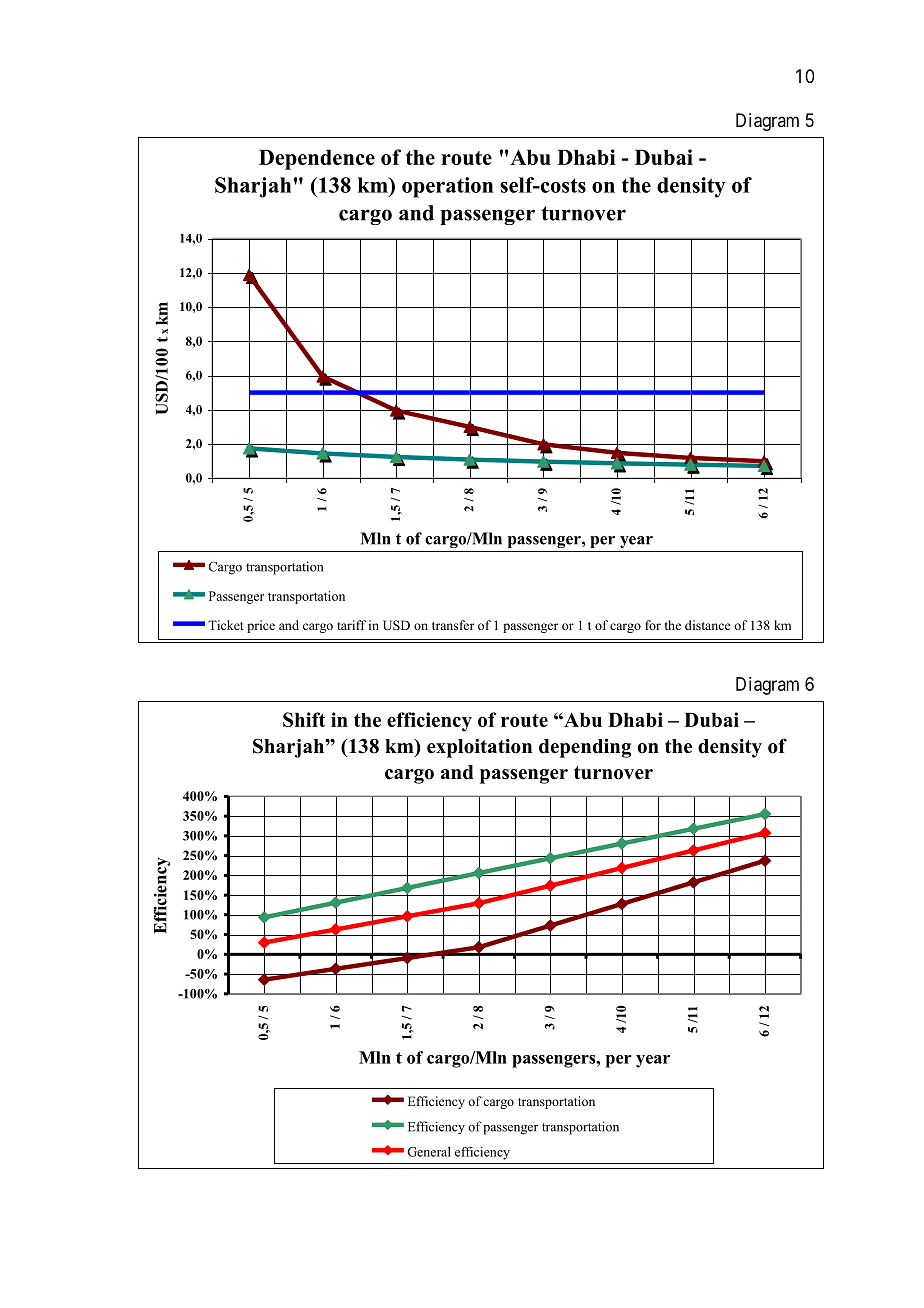  Describe the element at coordinates (304, 719) in the page. I see `Shift` at that location.
